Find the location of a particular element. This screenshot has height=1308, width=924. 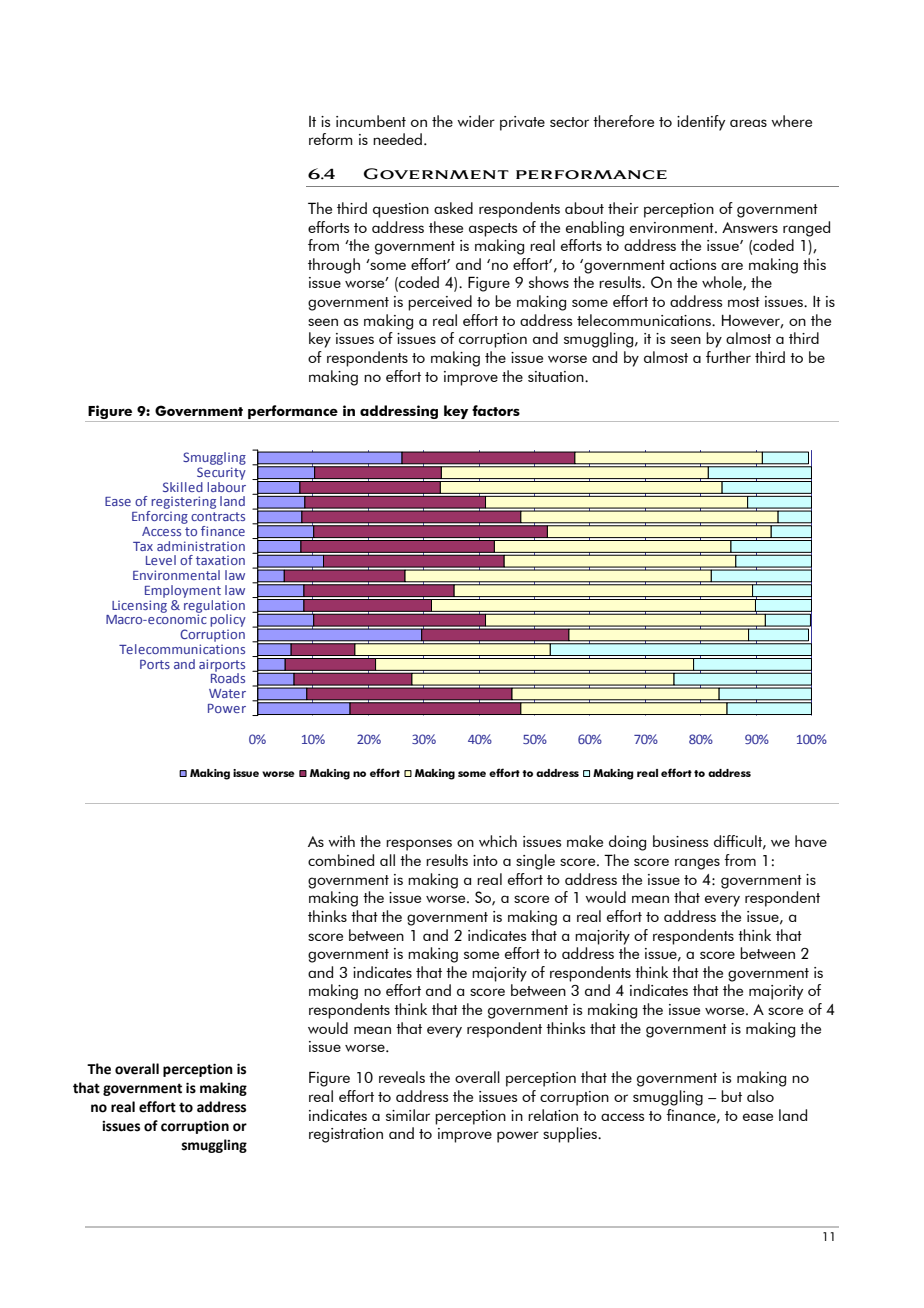

registration is located at coordinates (346, 1135).
